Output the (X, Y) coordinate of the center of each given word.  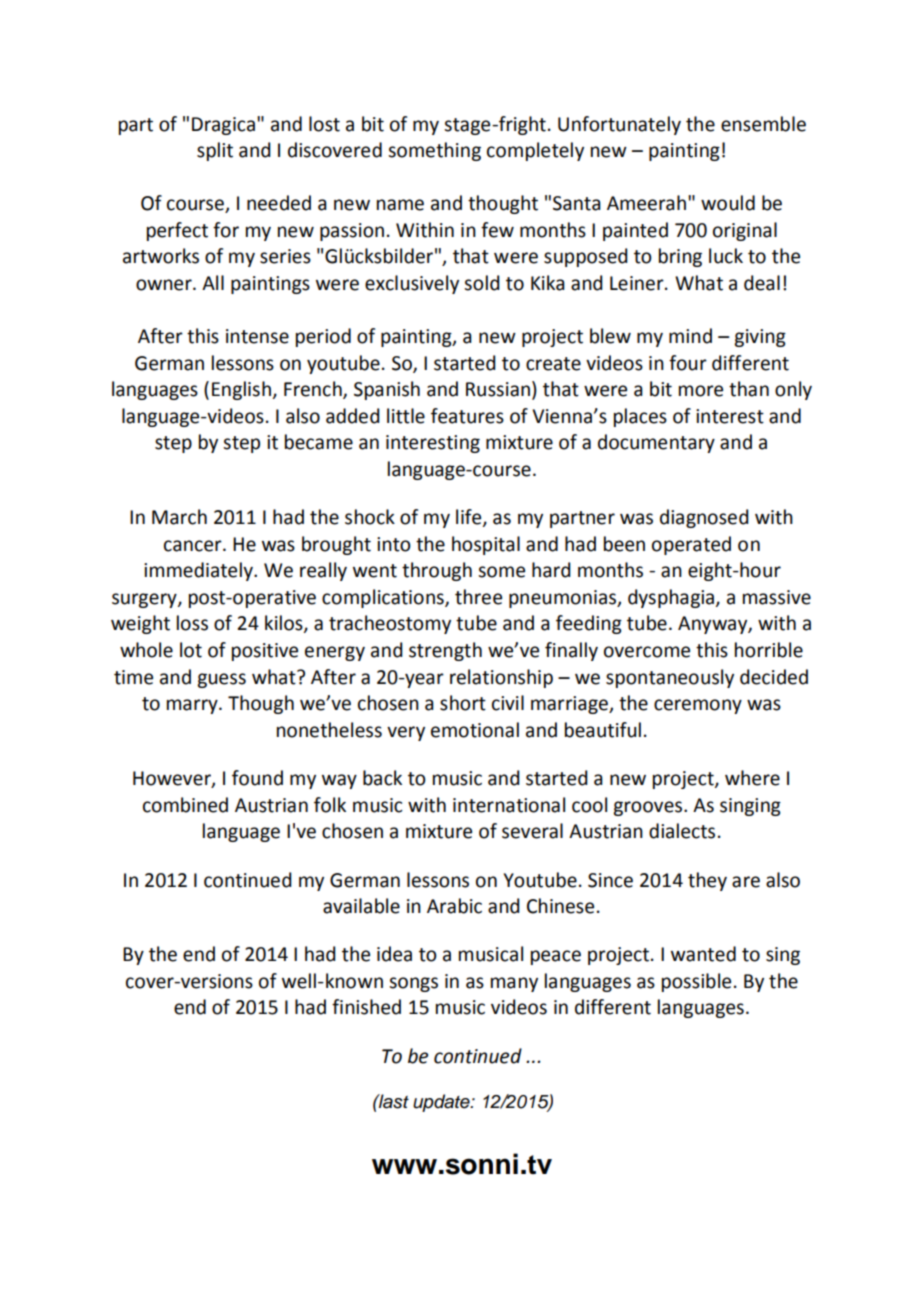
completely (535, 151)
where (752, 778)
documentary (656, 443)
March (179, 517)
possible (696, 982)
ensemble (763, 124)
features (467, 416)
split (215, 151)
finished (366, 1007)
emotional (475, 730)
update (442, 1103)
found (257, 778)
